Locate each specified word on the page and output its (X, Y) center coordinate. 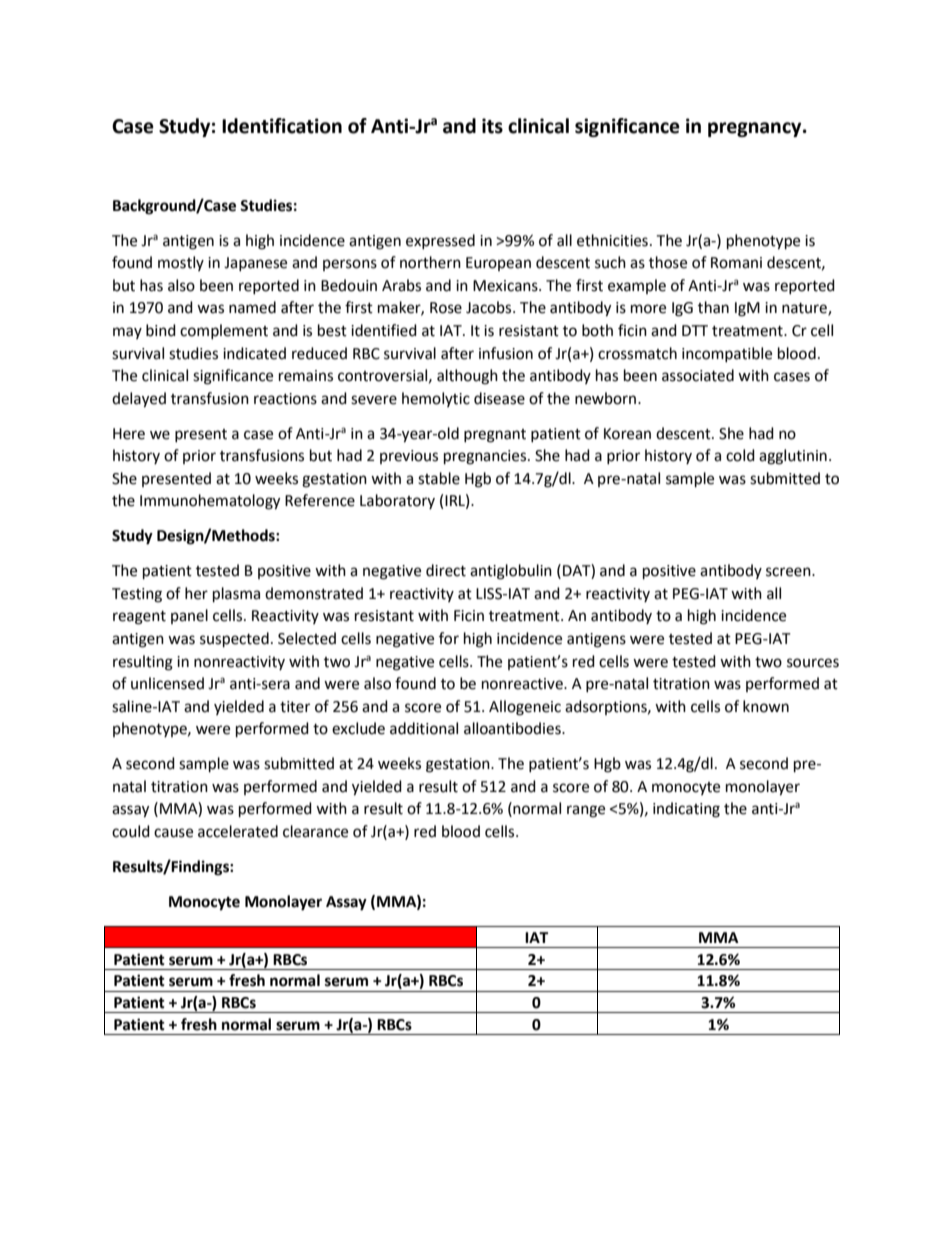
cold (740, 455)
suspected (234, 640)
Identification (282, 126)
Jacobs (490, 307)
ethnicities (612, 240)
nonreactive (523, 684)
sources (813, 663)
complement (224, 331)
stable (439, 478)
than (713, 307)
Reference (320, 500)
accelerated (238, 831)
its (492, 126)
